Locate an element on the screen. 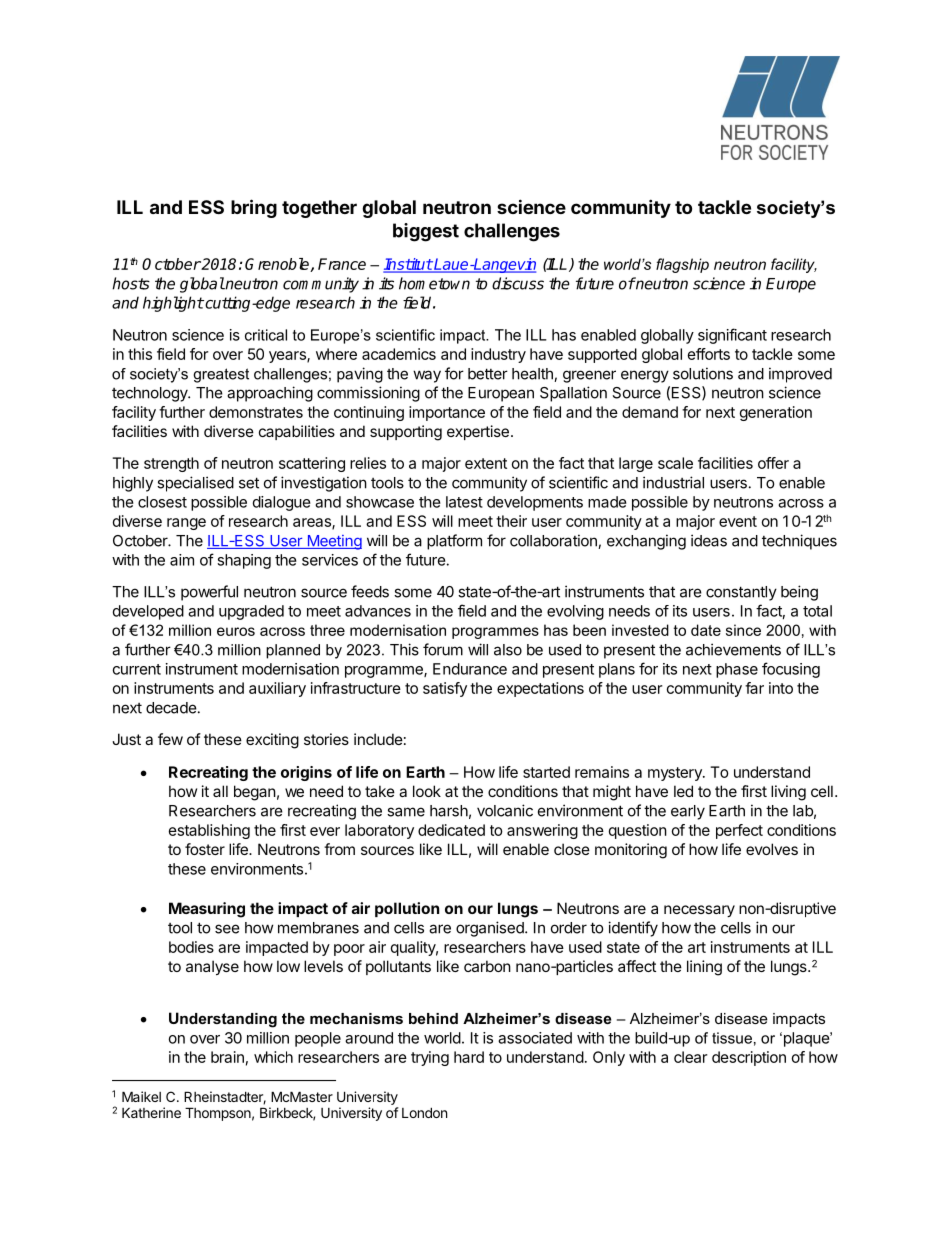 The height and width of the screenshot is (1233, 952). bring is located at coordinates (254, 208).
